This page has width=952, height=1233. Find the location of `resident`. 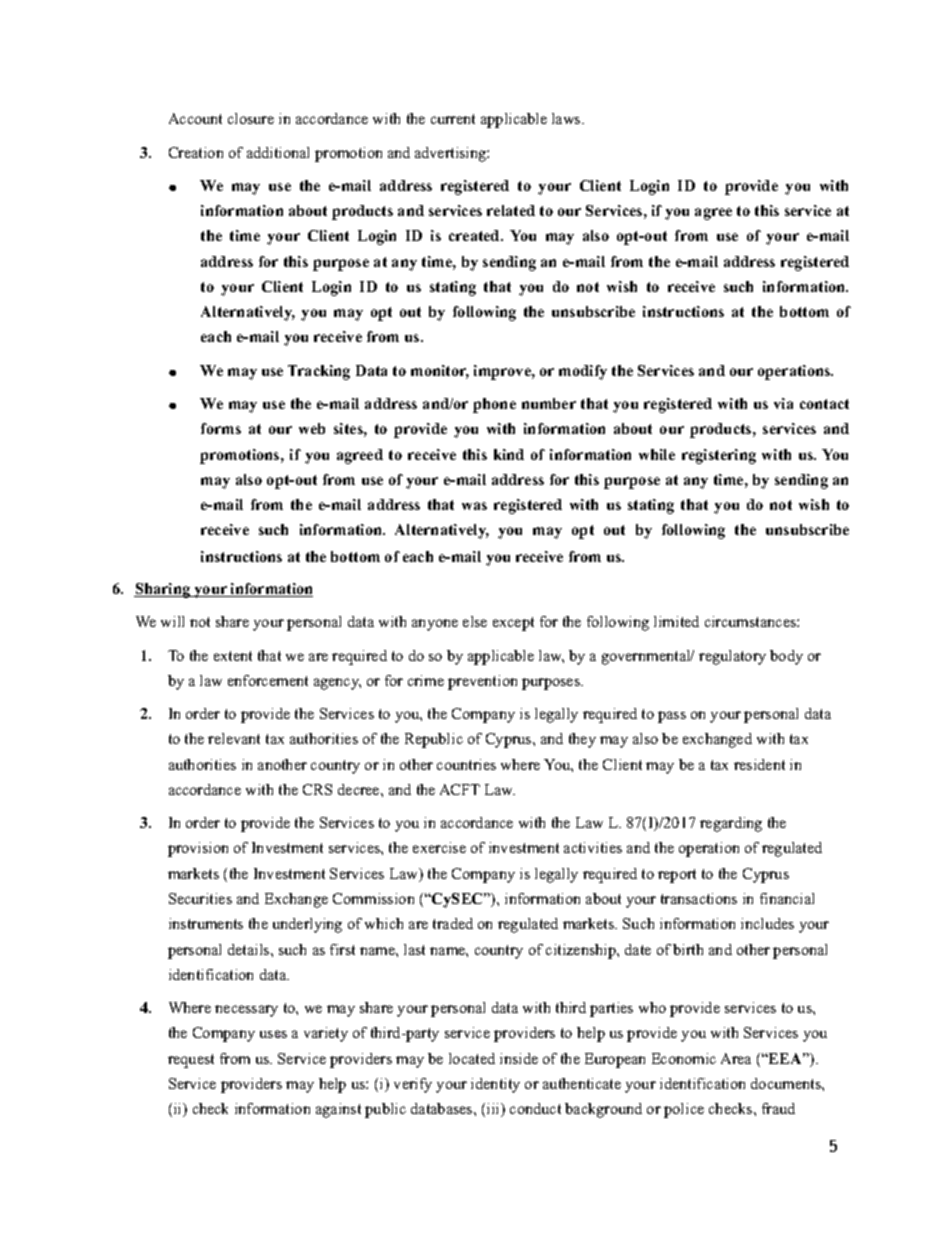

resident is located at coordinates (759, 764).
